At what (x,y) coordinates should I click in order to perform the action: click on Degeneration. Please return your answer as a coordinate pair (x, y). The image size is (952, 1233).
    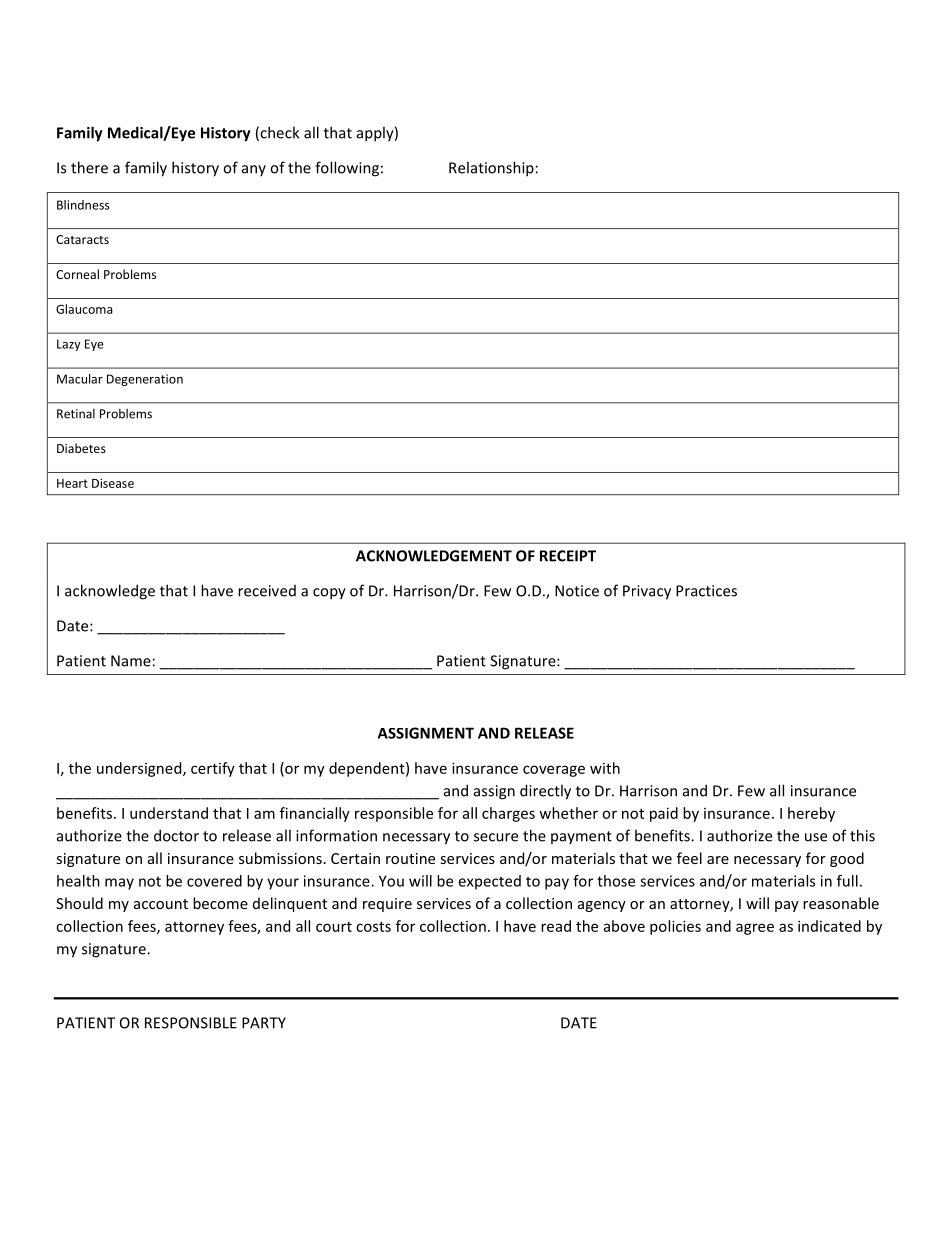
    Looking at the image, I should click on (145, 380).
